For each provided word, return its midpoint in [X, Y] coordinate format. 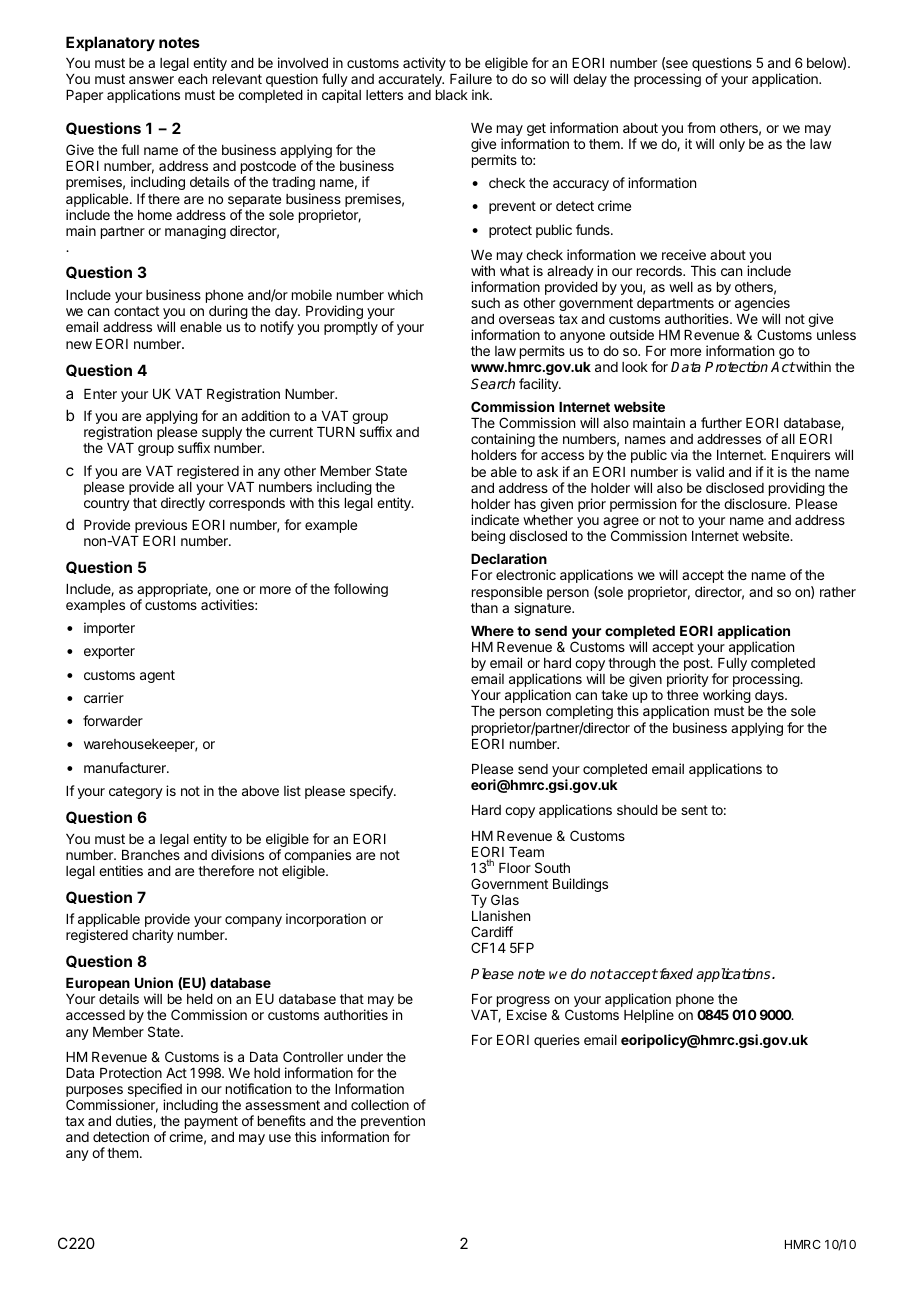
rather [838, 592]
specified [153, 1091]
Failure [471, 78]
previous [161, 527]
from [701, 127]
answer [151, 80]
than [484, 608]
